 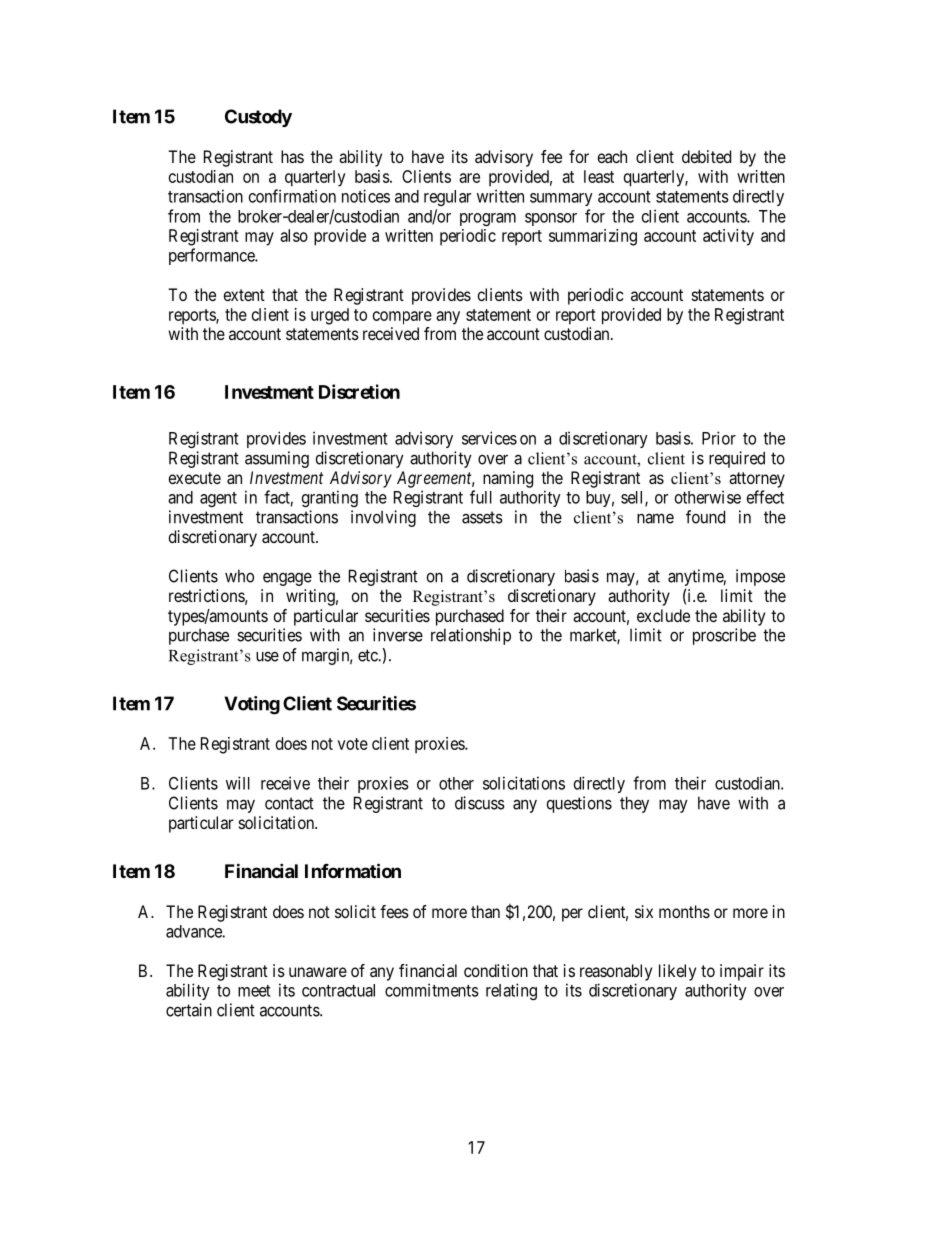 What do you see at coordinates (634, 804) in the screenshot?
I see `they` at bounding box center [634, 804].
